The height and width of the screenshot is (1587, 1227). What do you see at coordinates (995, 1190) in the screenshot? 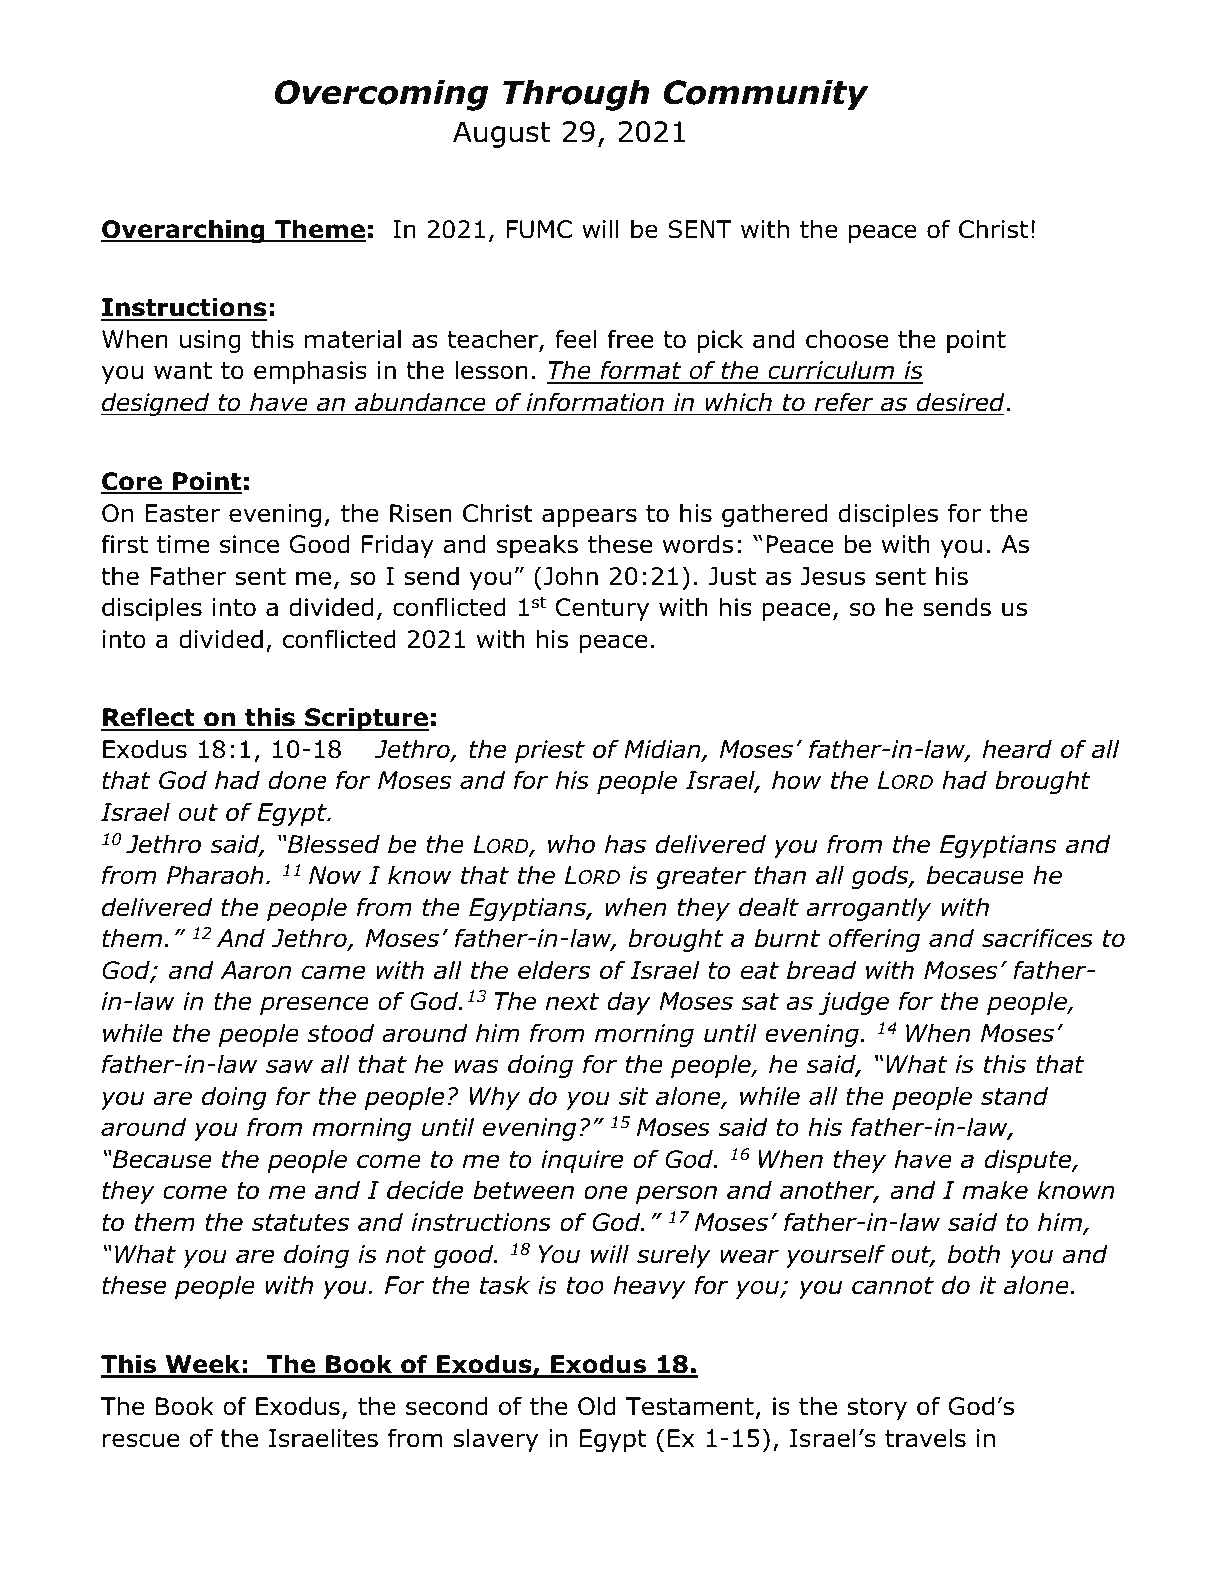
I see `make` at bounding box center [995, 1190].
